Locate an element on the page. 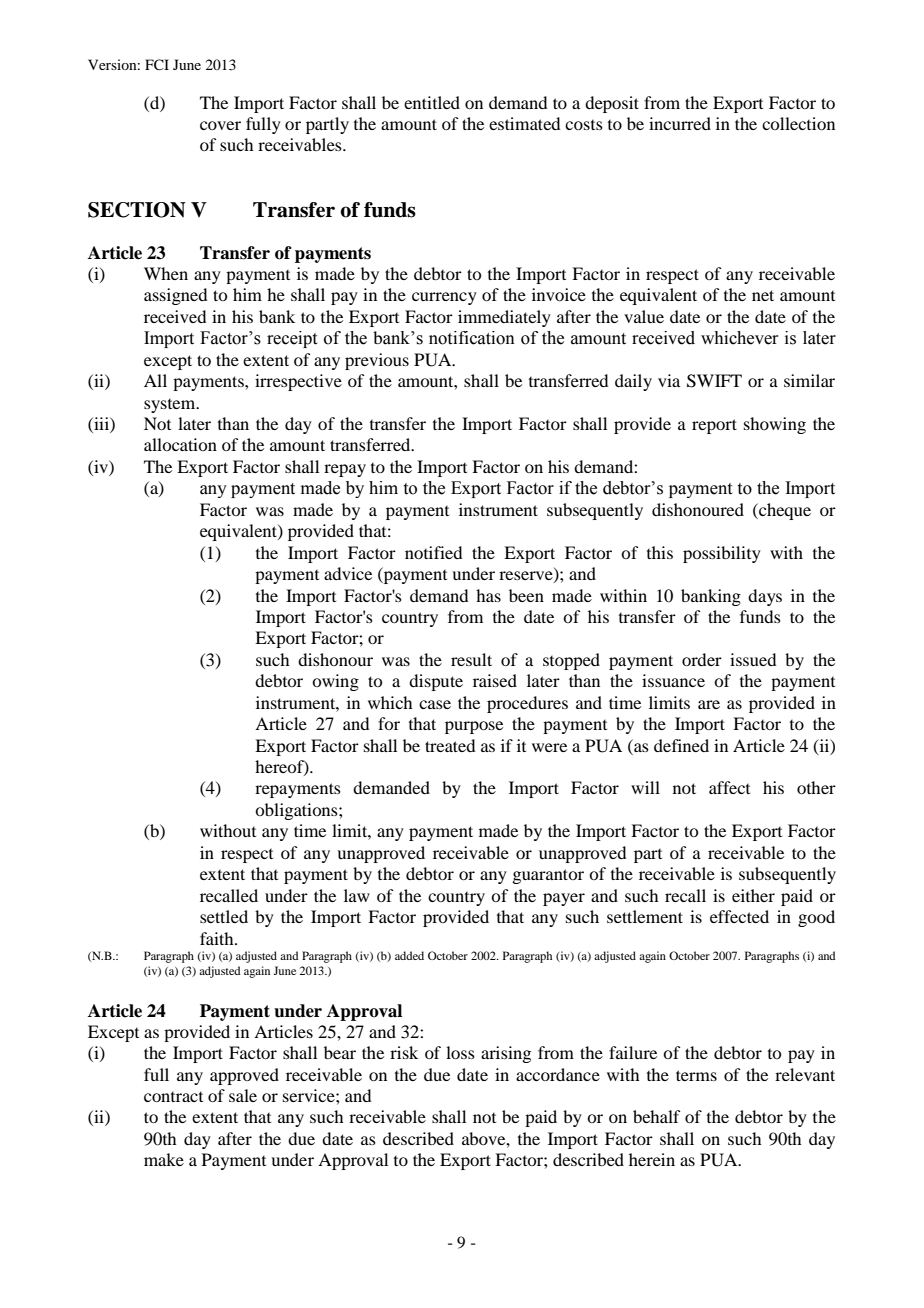  estimated is located at coordinates (524, 123).
